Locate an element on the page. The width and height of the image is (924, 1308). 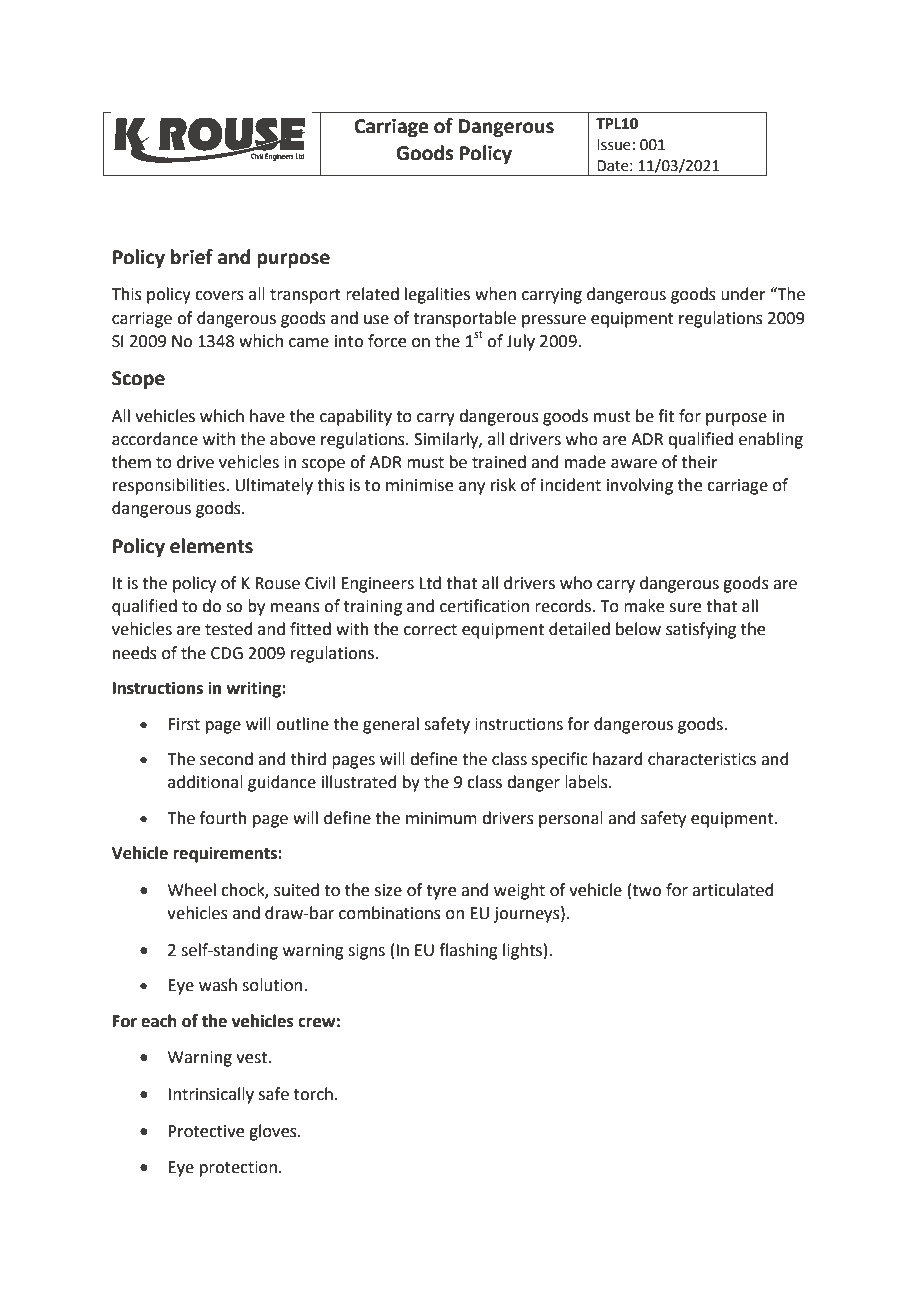
Issue is located at coordinates (614, 145).
